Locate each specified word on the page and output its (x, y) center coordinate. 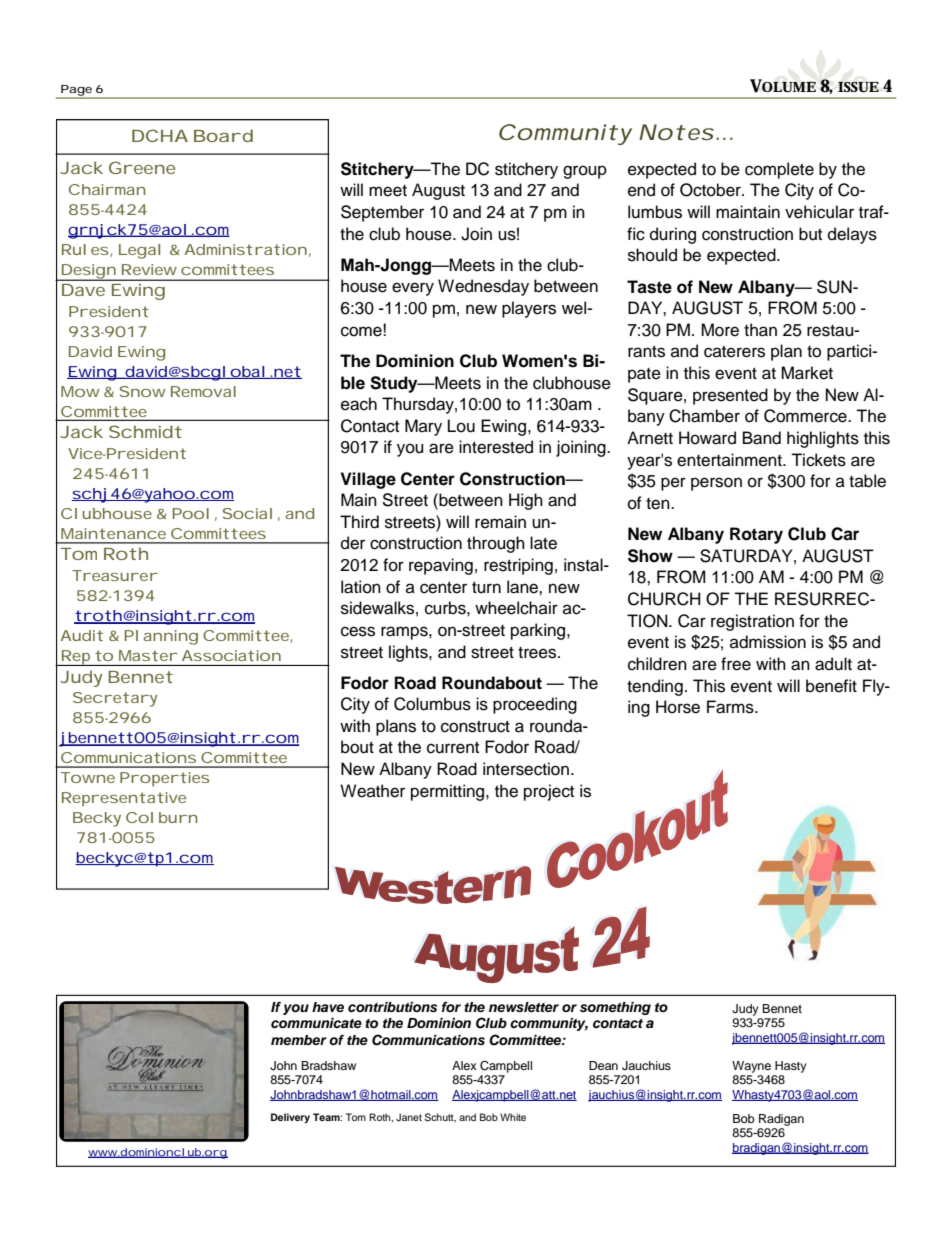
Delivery (290, 1118)
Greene (142, 167)
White (513, 1117)
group (585, 172)
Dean (603, 1065)
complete (779, 170)
